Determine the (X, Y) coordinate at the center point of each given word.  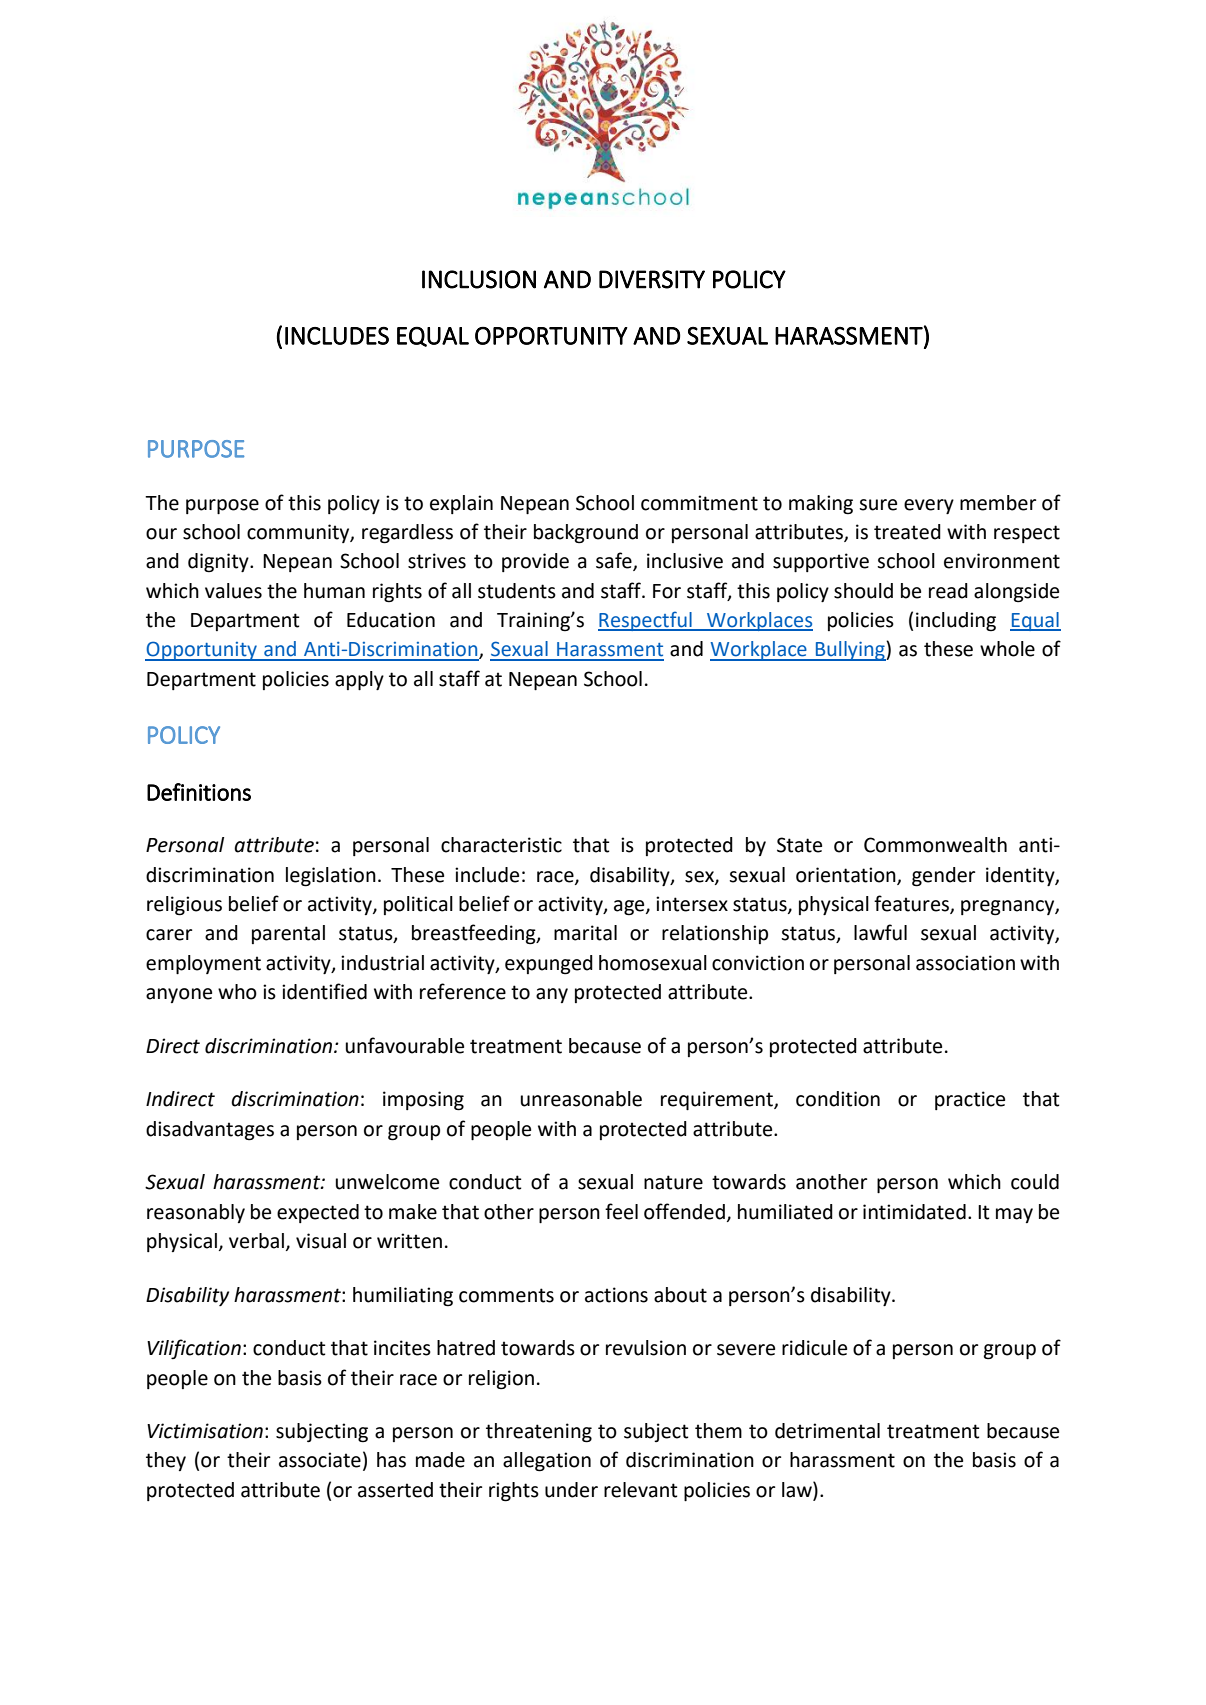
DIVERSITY (652, 279)
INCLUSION (479, 279)
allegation (547, 1462)
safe (615, 561)
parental (288, 934)
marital (585, 933)
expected (318, 1213)
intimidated (914, 1212)
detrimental (827, 1431)
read (948, 591)
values (233, 591)
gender (943, 877)
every (929, 506)
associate (320, 1460)
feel (621, 1211)
